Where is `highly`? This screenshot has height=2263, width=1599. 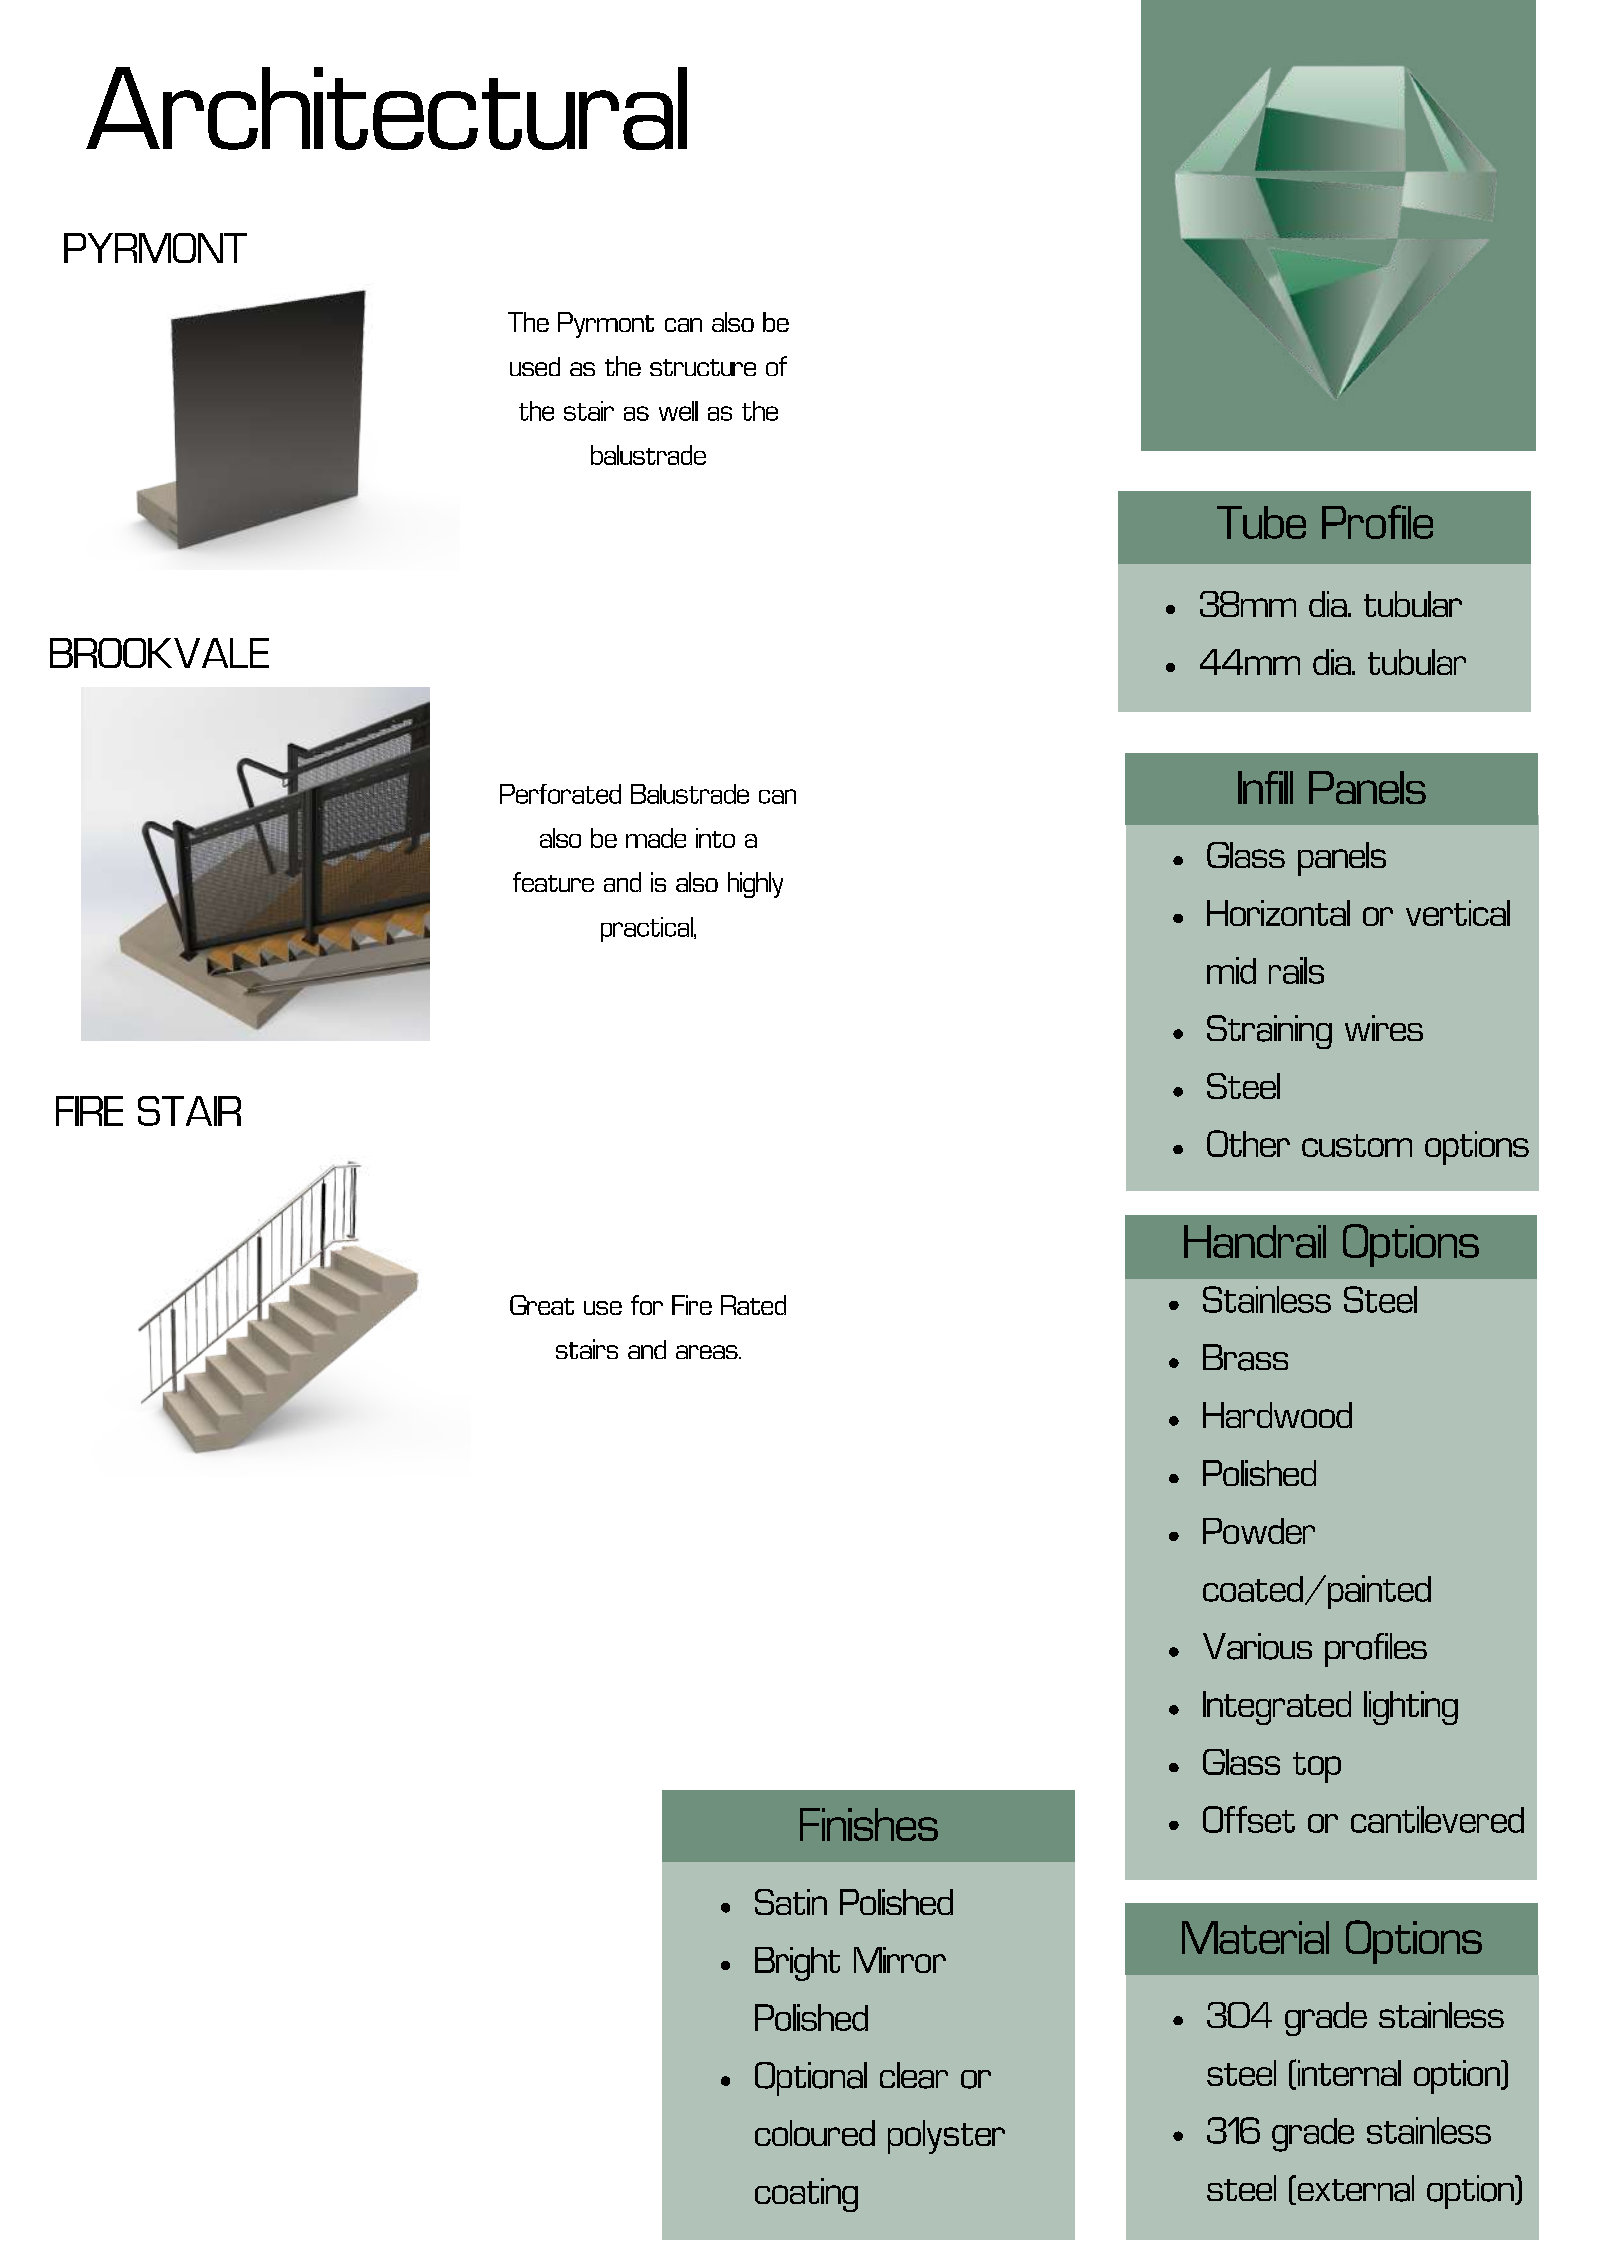
highly is located at coordinates (755, 885).
